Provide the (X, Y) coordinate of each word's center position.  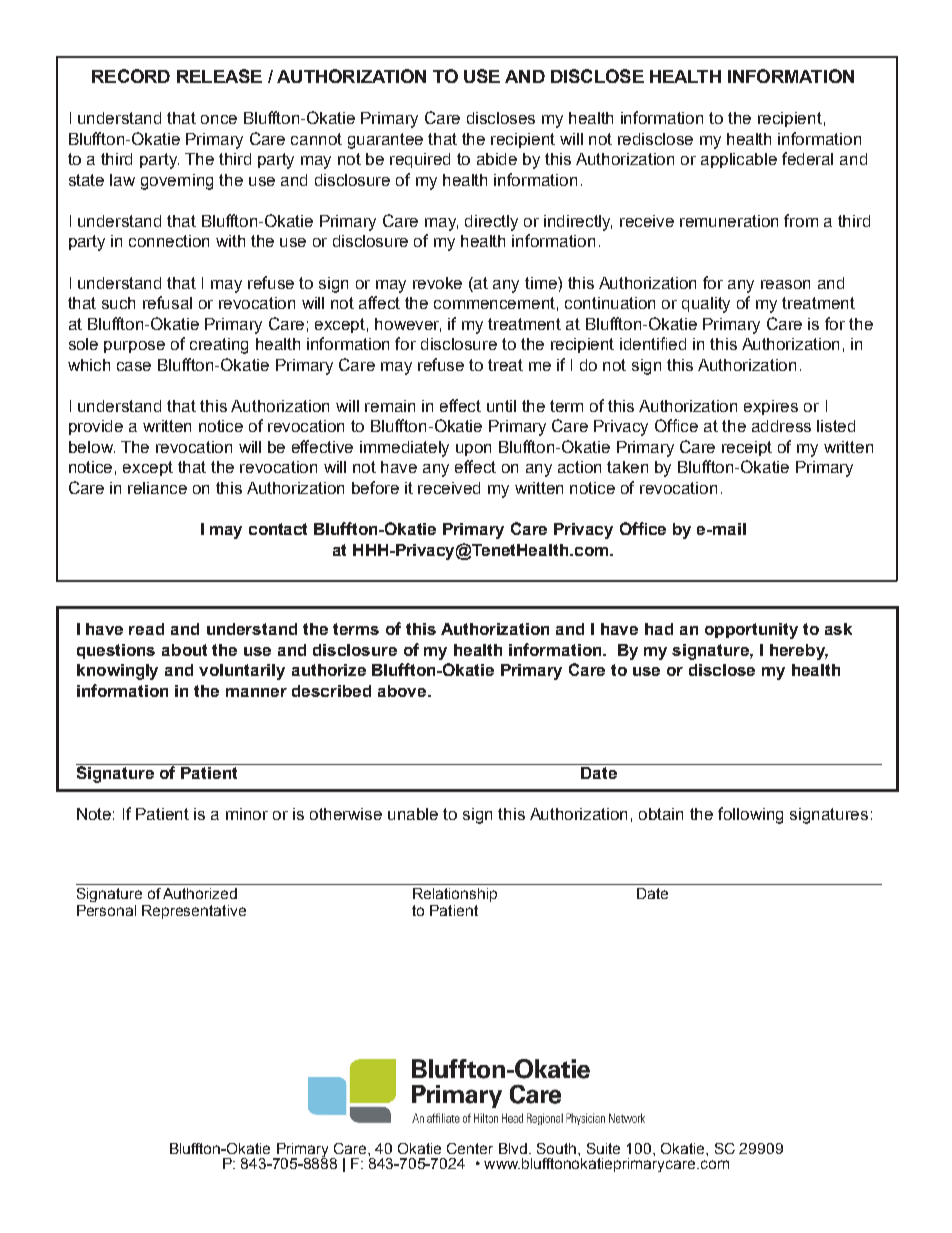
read (146, 629)
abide (497, 159)
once (219, 119)
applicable (739, 160)
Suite (603, 1148)
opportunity (751, 631)
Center (470, 1148)
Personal (106, 910)
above (403, 691)
